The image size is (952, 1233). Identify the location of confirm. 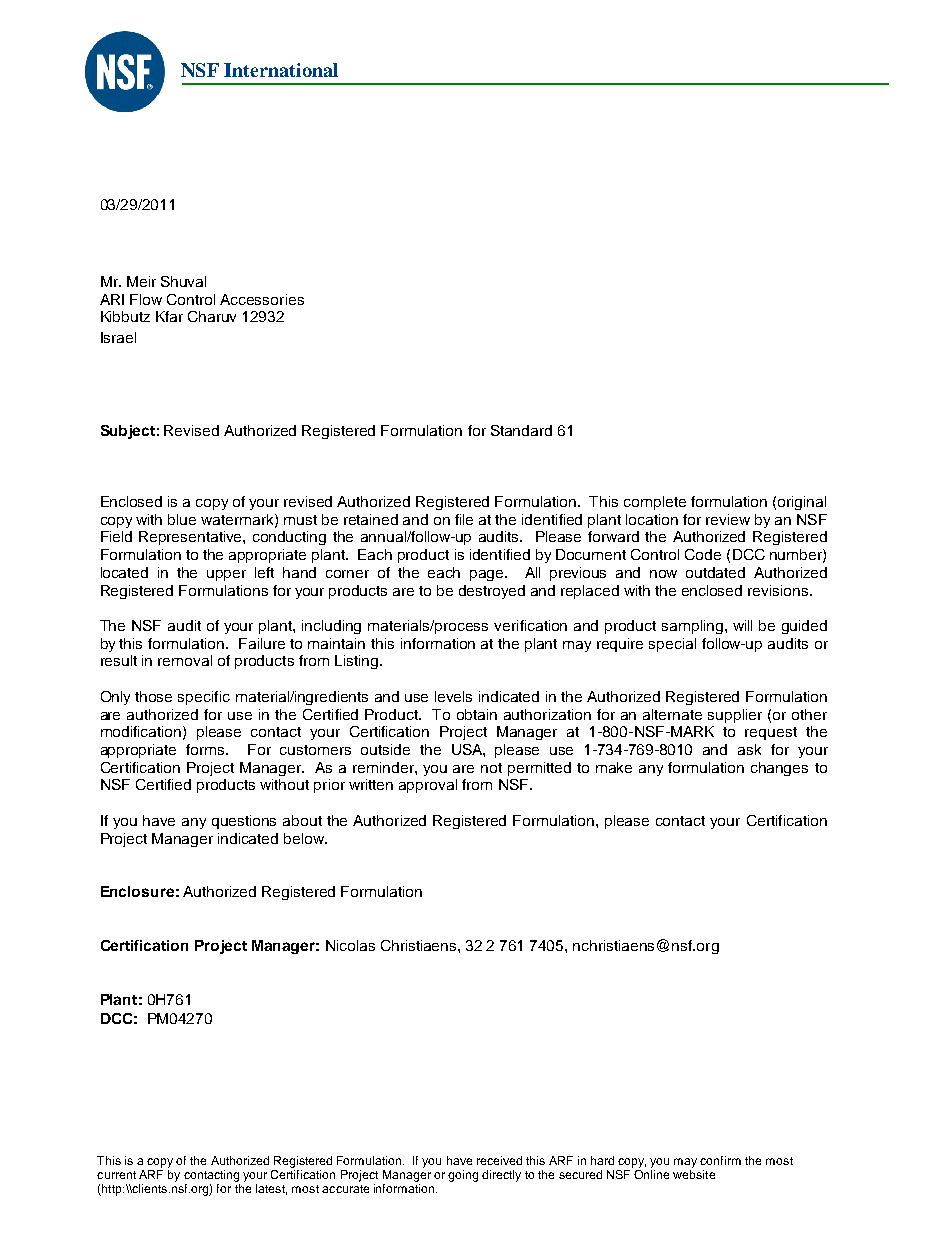
(720, 1160).
